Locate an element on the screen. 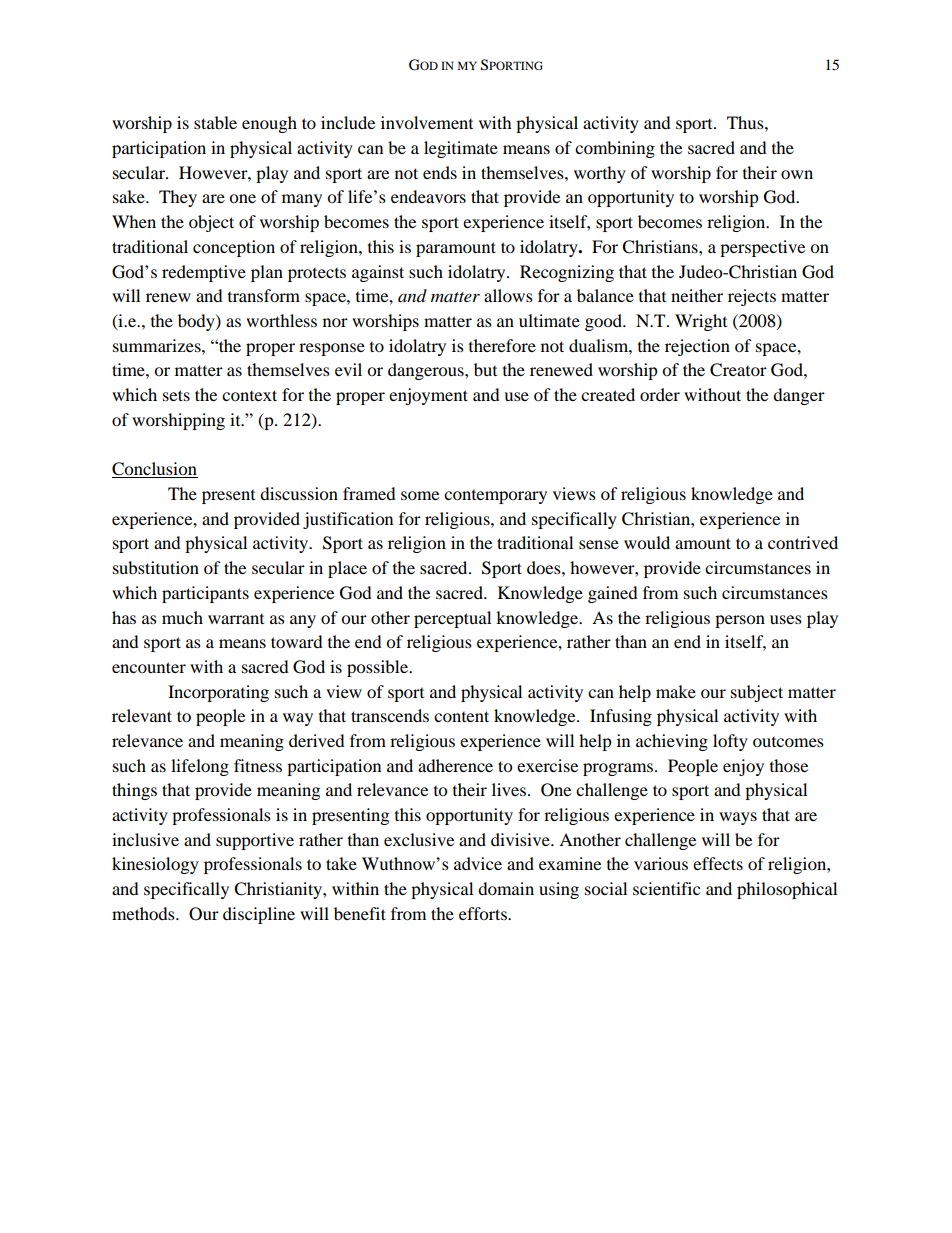 This screenshot has height=1233, width=952. fitness is located at coordinates (258, 765).
